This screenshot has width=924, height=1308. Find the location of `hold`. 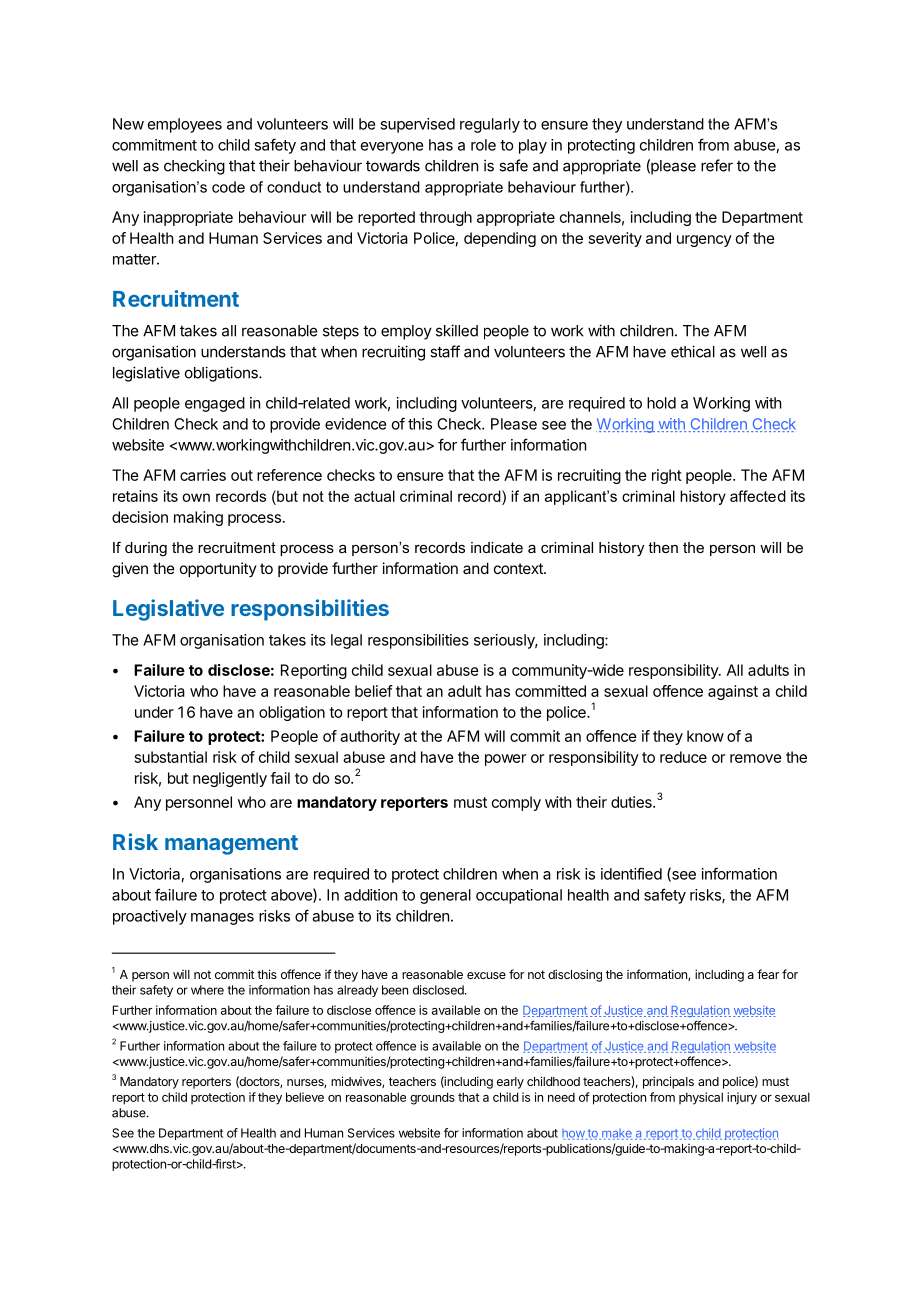

hold is located at coordinates (661, 403).
